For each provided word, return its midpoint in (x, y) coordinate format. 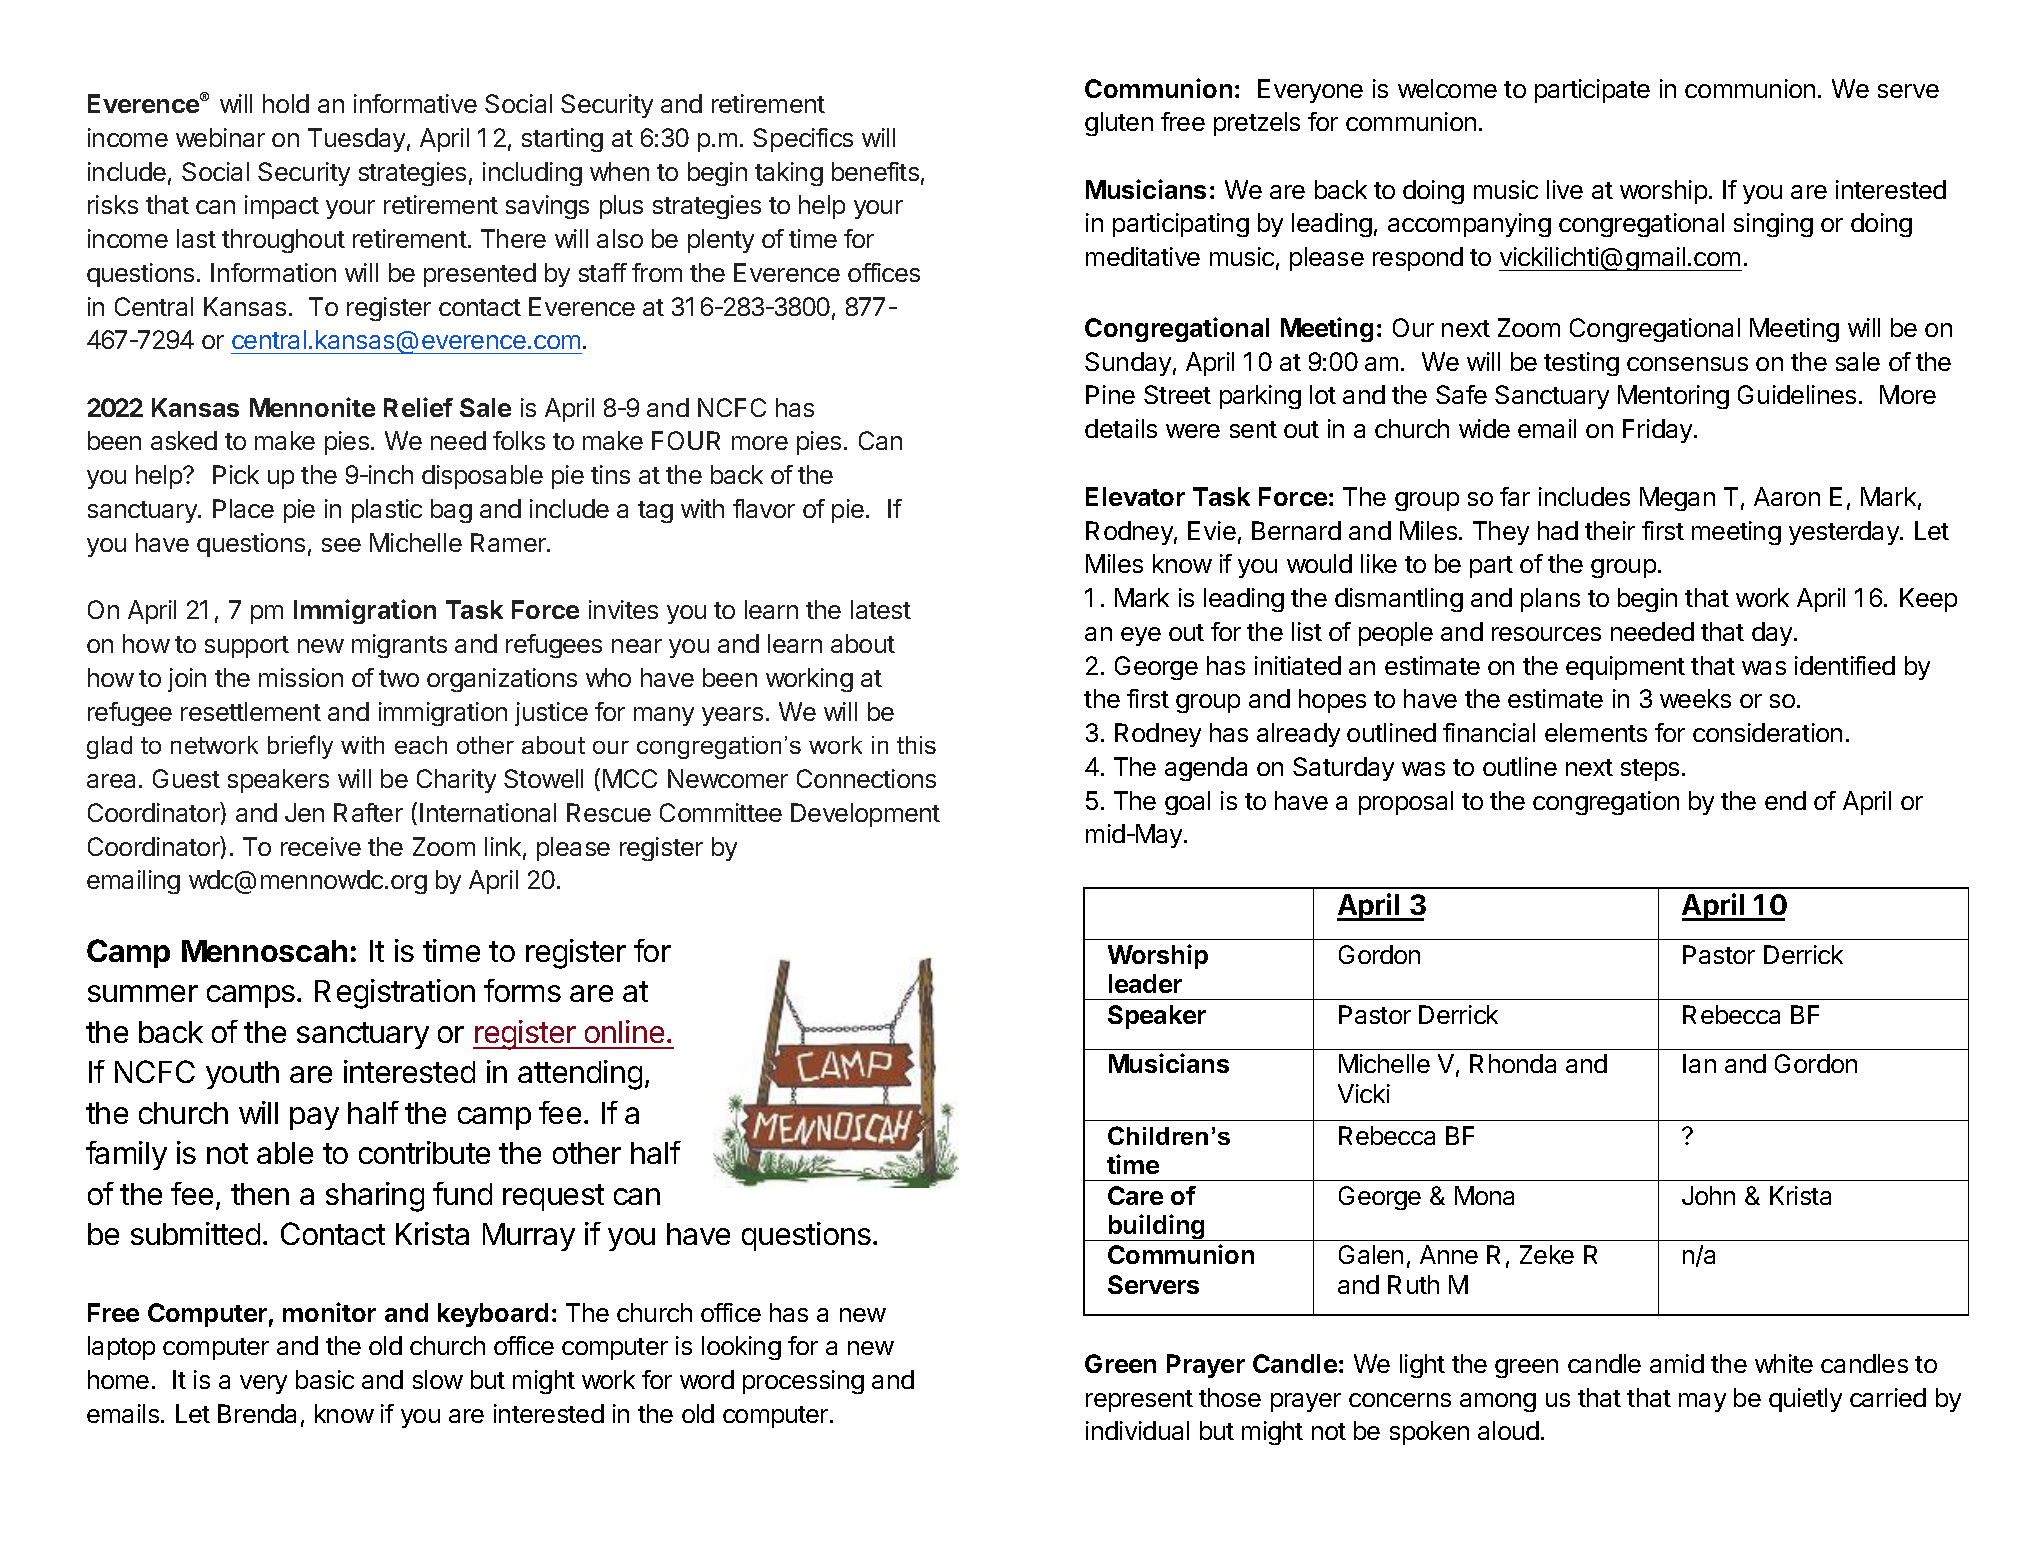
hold (286, 103)
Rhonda (1513, 1063)
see (341, 545)
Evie (1212, 530)
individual (1137, 1430)
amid (1677, 1363)
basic (325, 1379)
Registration (395, 994)
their (1610, 530)
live (1565, 189)
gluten (1119, 124)
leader (1145, 983)
